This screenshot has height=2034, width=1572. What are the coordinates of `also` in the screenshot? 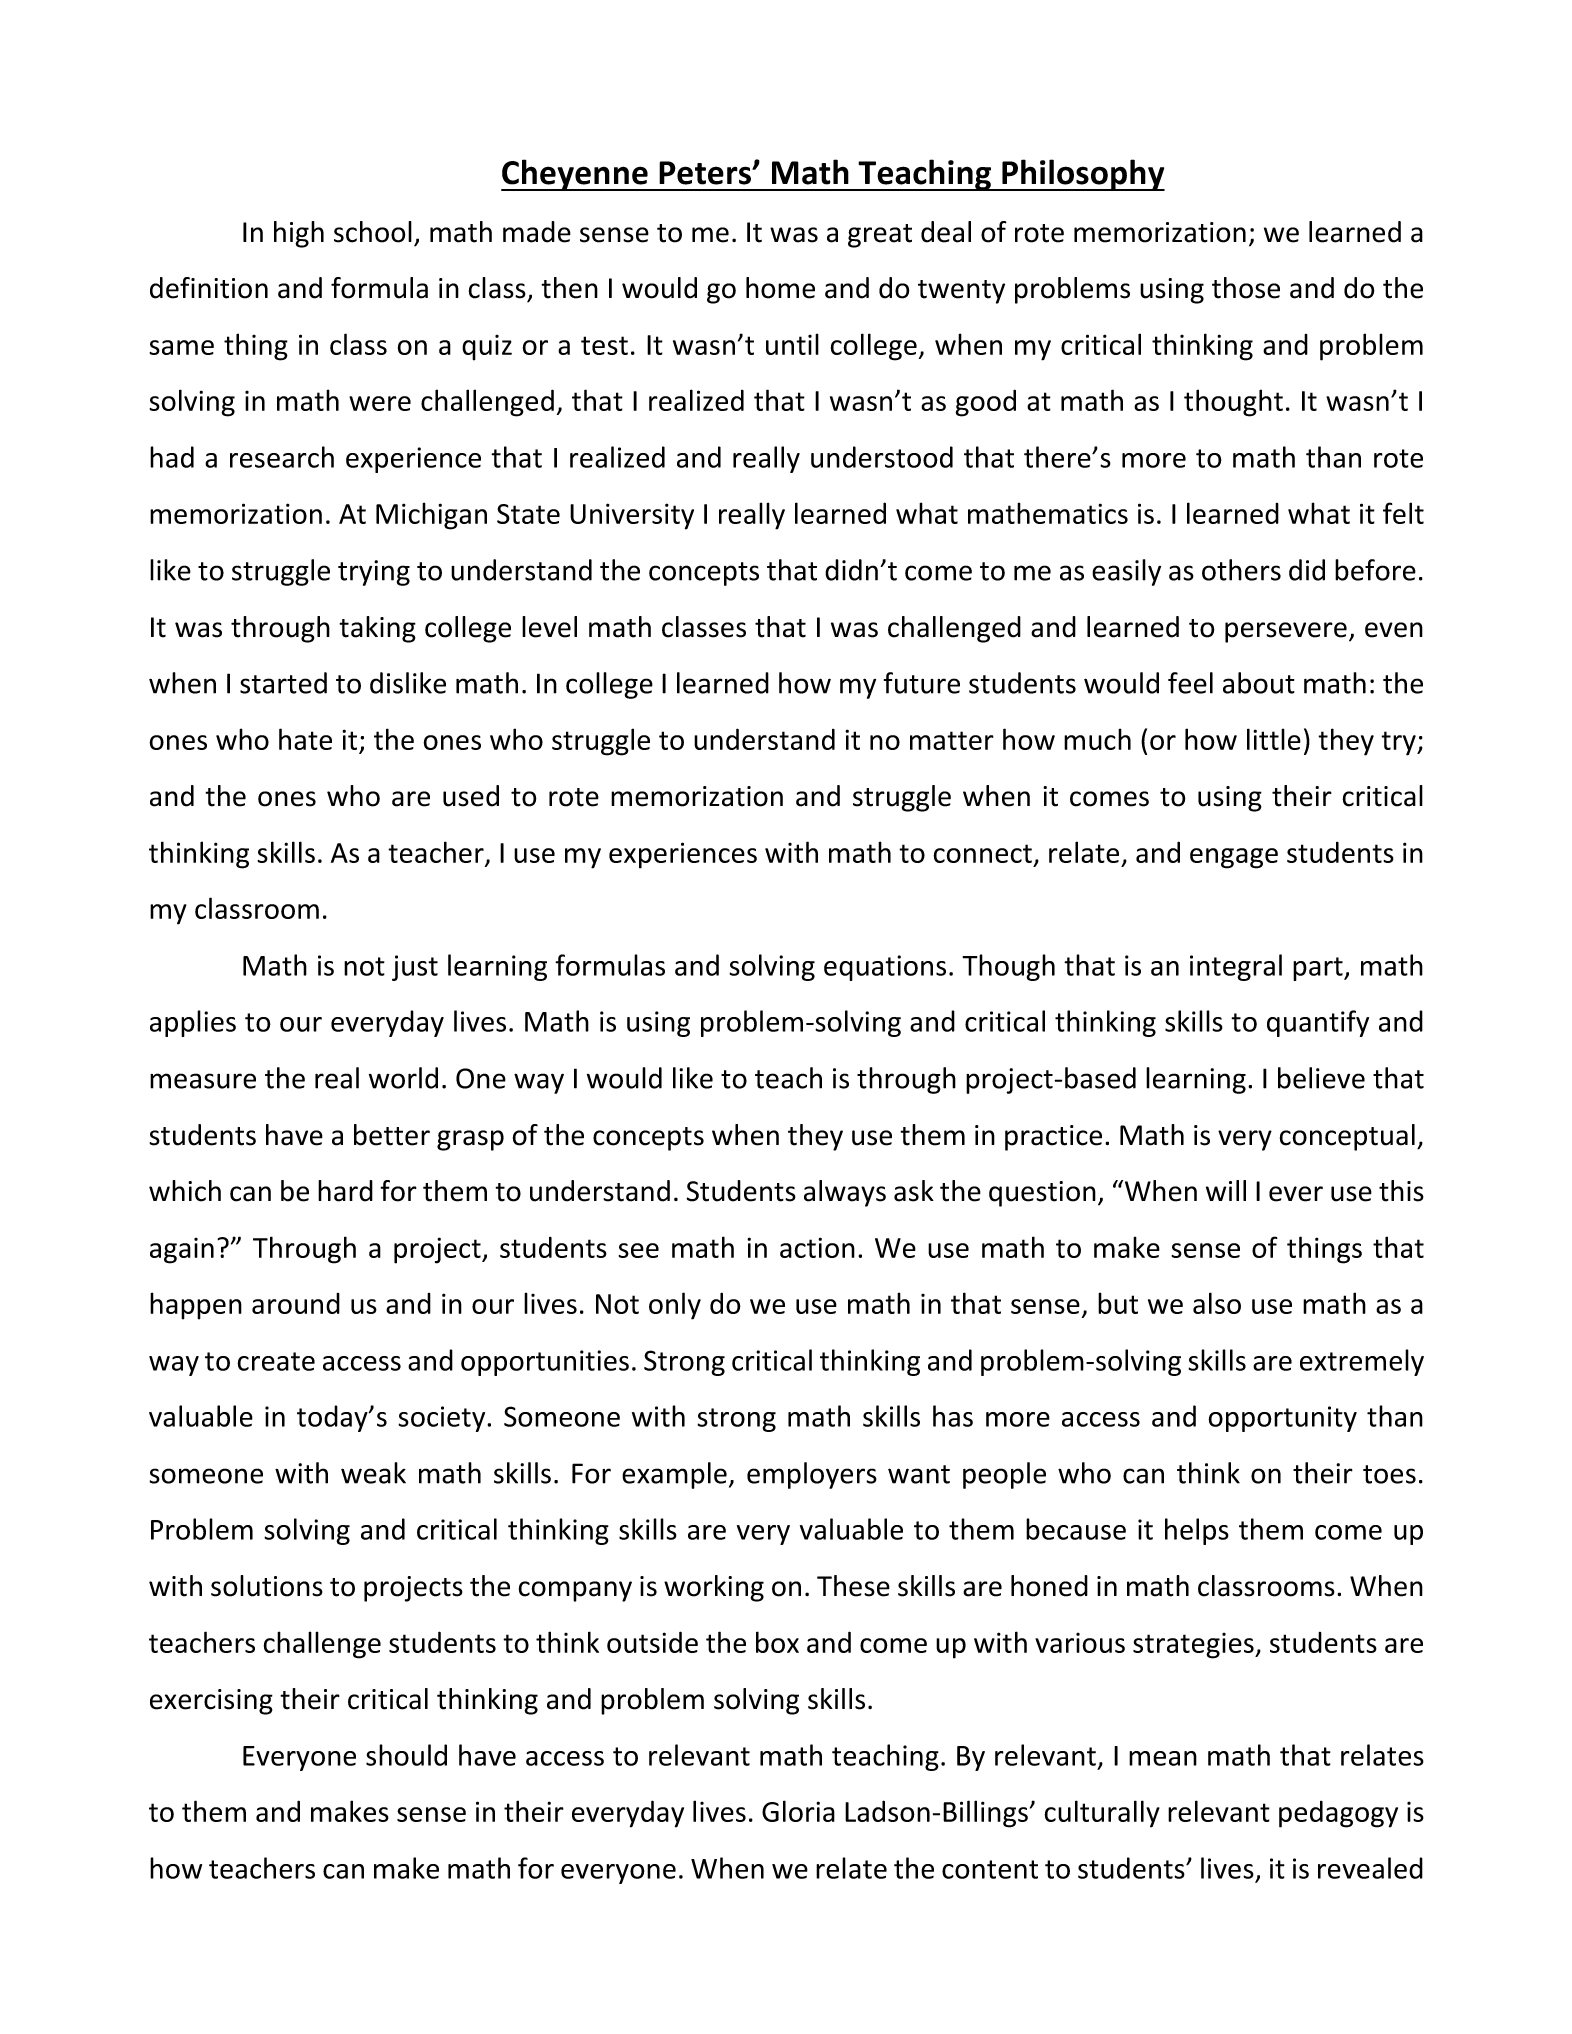 It's located at (1217, 1303).
